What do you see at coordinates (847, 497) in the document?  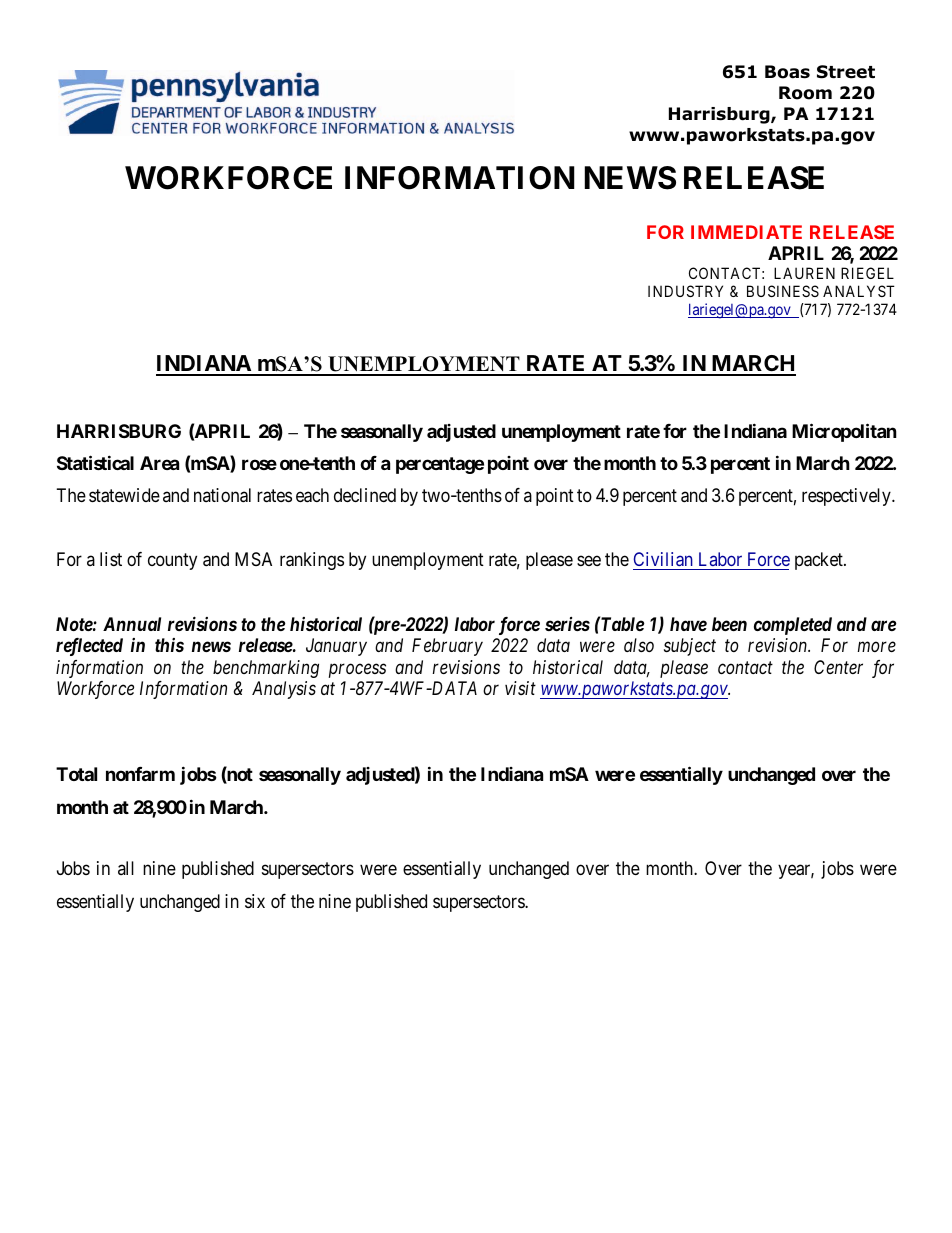 I see `respectively` at bounding box center [847, 497].
